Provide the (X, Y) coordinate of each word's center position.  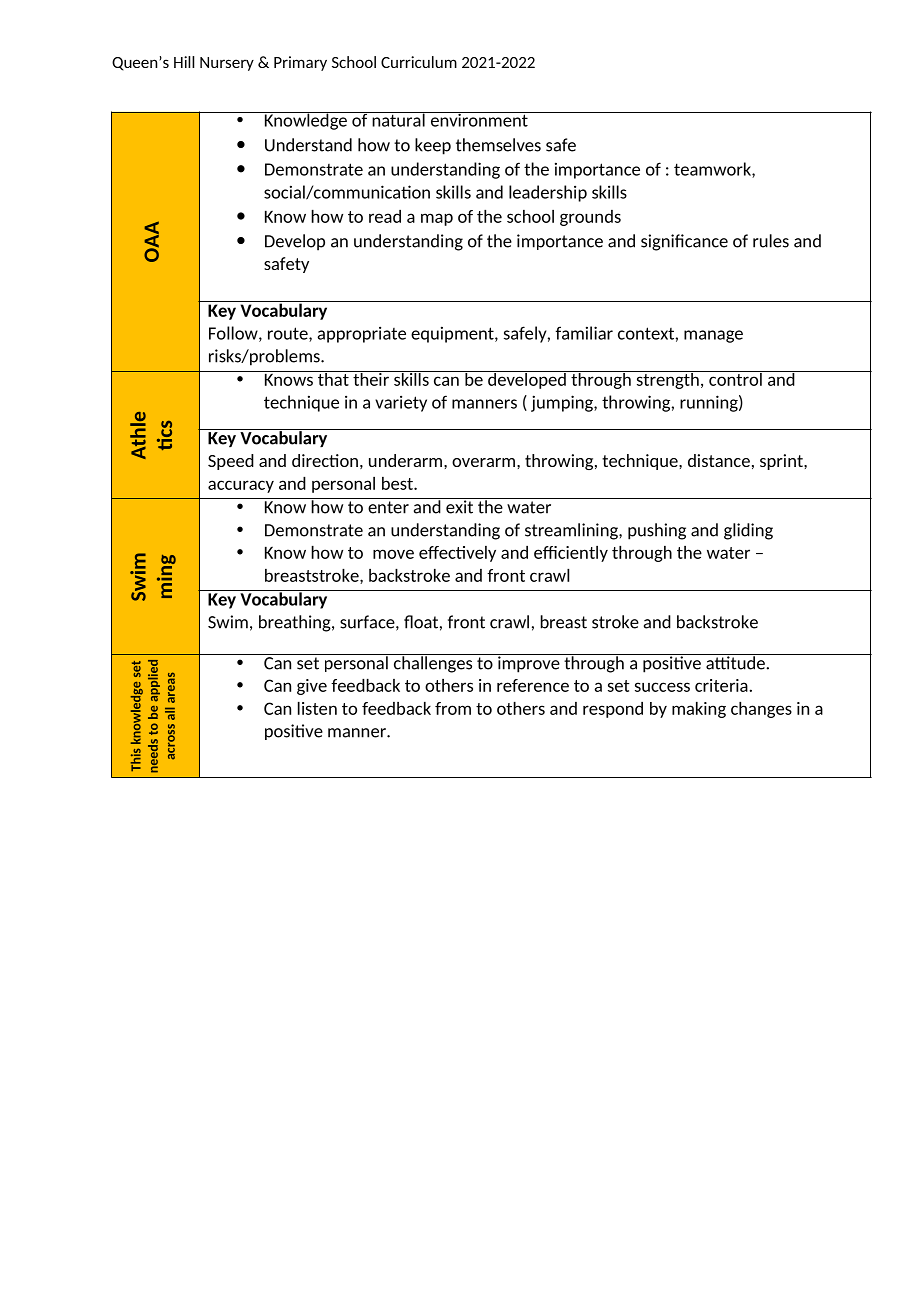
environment (479, 119)
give (312, 687)
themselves (498, 145)
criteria (721, 685)
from (453, 708)
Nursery (227, 64)
